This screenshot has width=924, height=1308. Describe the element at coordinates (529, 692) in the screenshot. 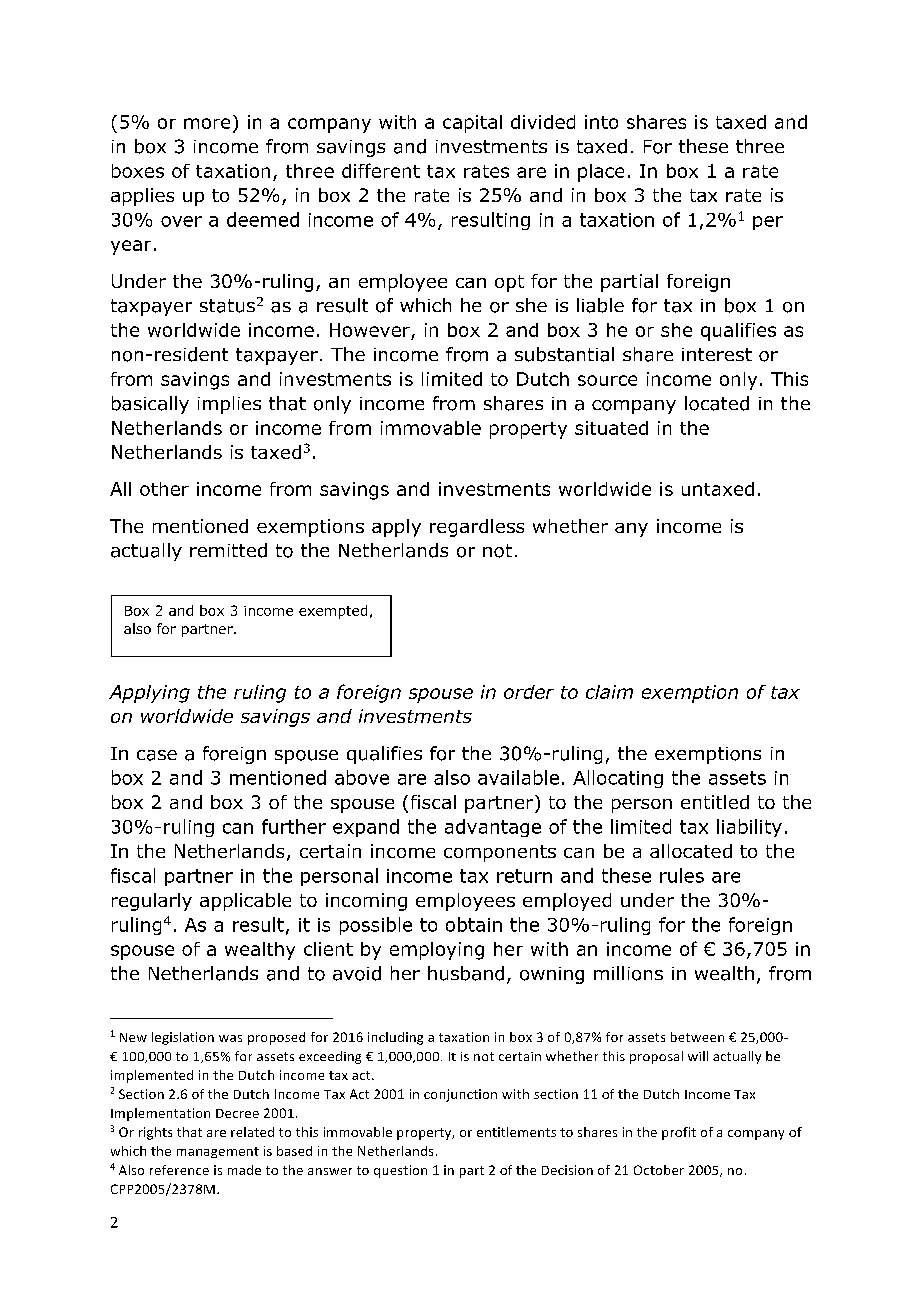

I see `order` at that location.
